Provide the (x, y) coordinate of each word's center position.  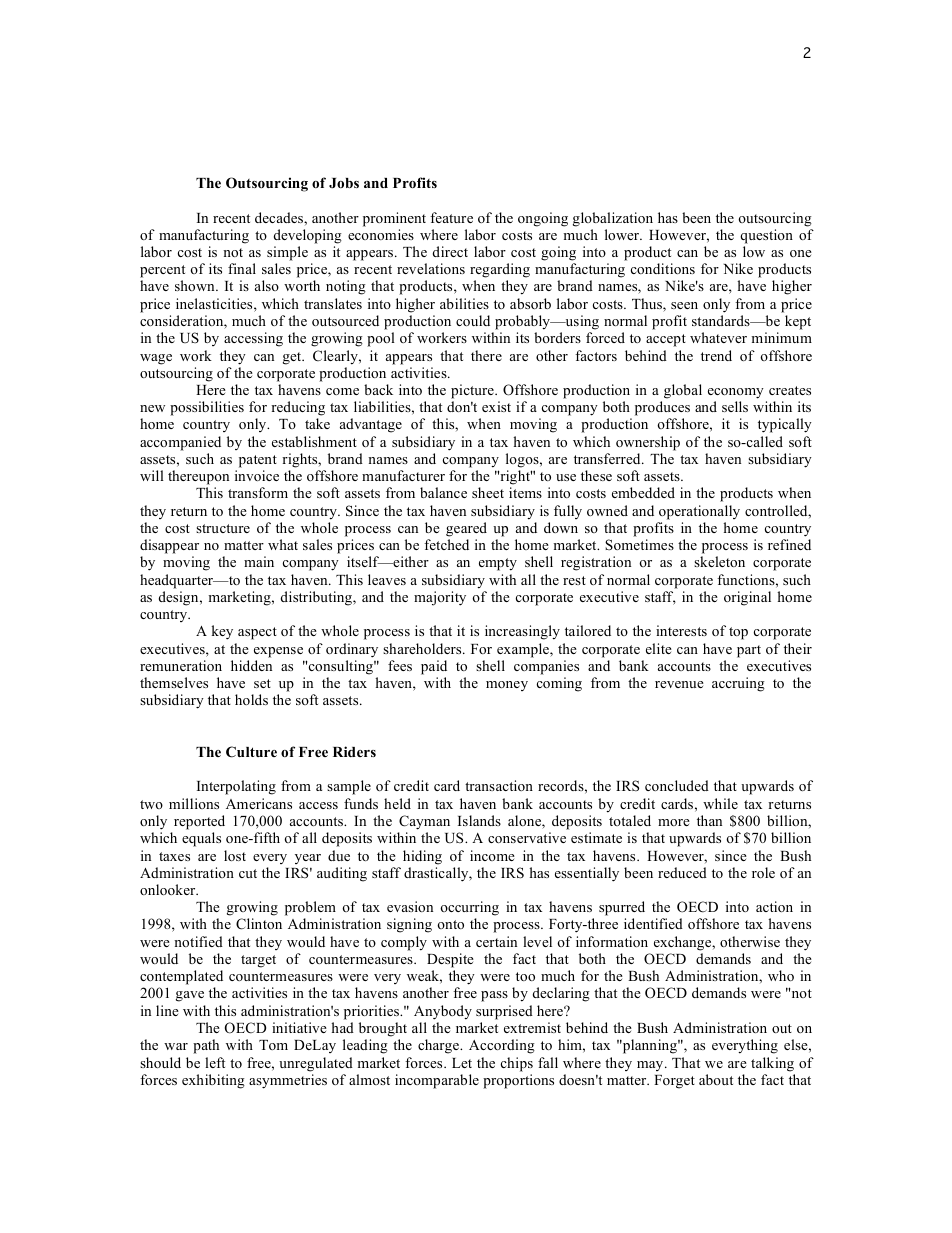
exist (496, 406)
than (709, 820)
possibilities (207, 408)
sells (735, 406)
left (215, 1062)
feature (451, 217)
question (766, 236)
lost (235, 855)
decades (280, 217)
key (222, 632)
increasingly (522, 632)
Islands (479, 820)
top (738, 633)
